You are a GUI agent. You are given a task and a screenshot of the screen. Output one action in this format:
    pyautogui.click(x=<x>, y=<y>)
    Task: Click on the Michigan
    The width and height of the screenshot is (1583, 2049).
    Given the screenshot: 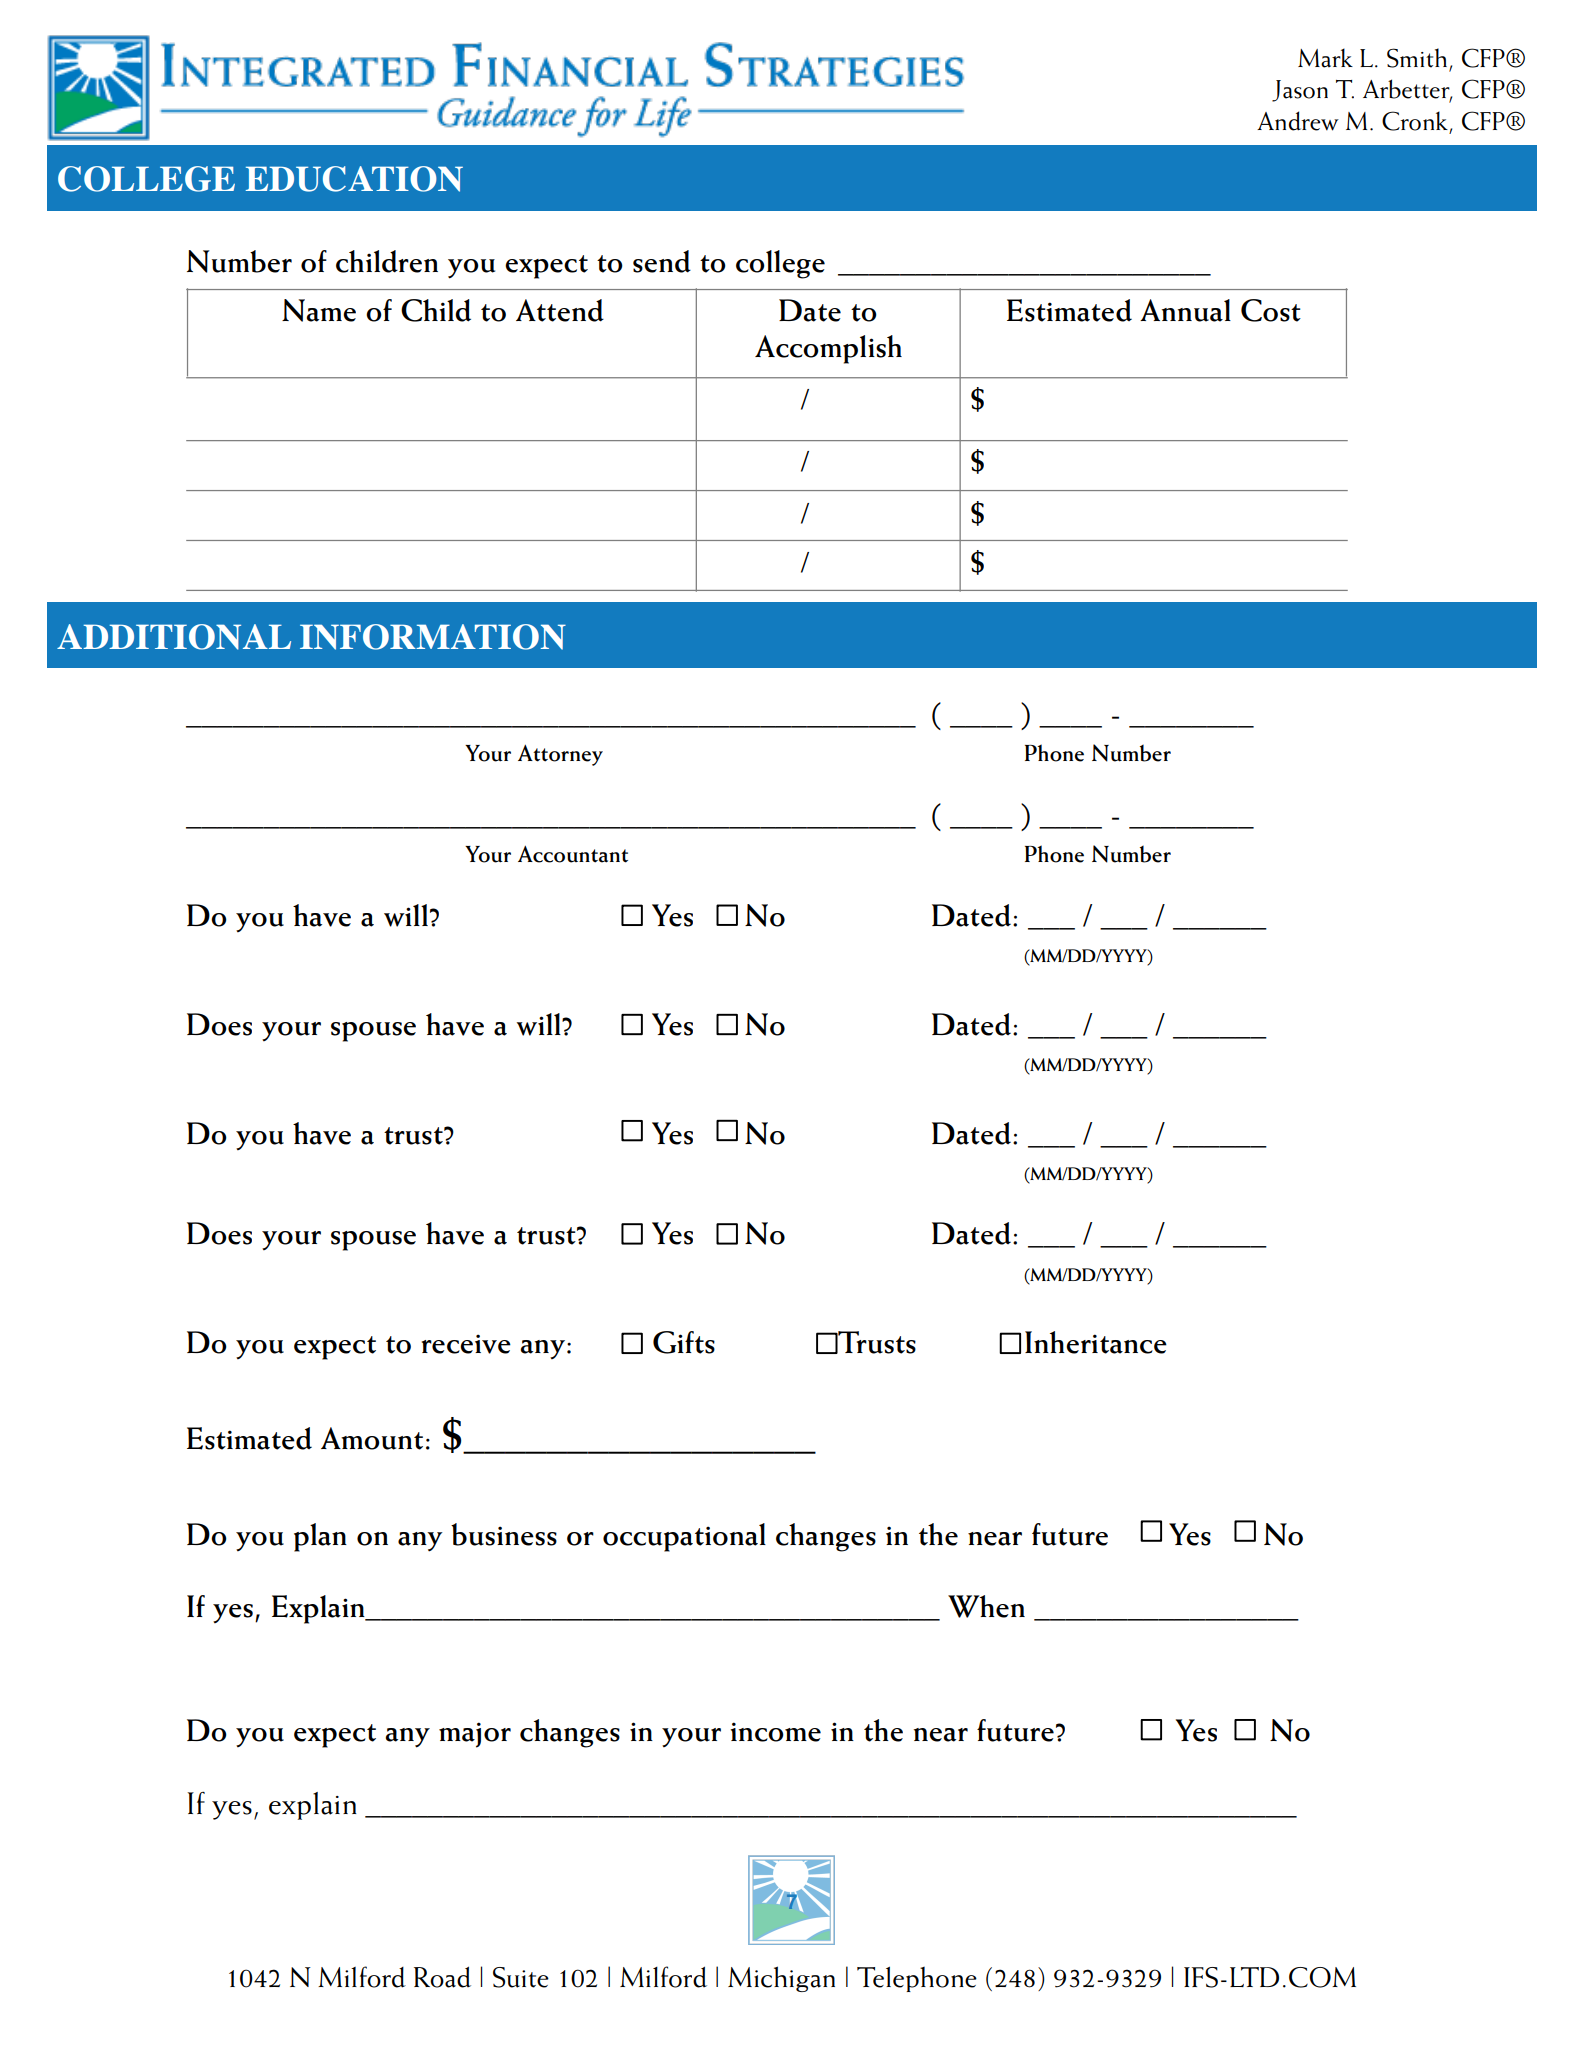 What is the action you would take?
    pyautogui.click(x=781, y=1979)
